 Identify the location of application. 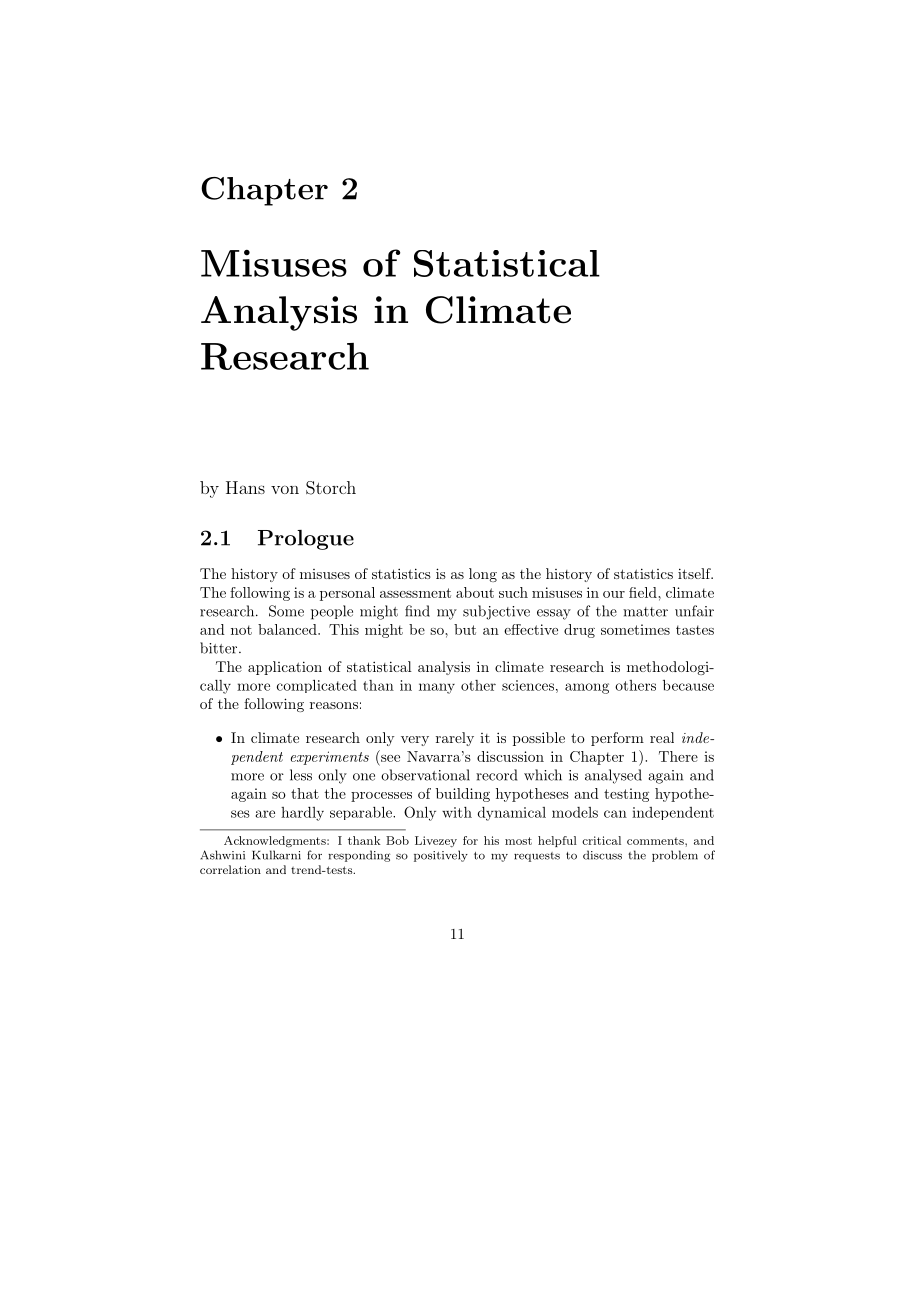
(285, 668).
